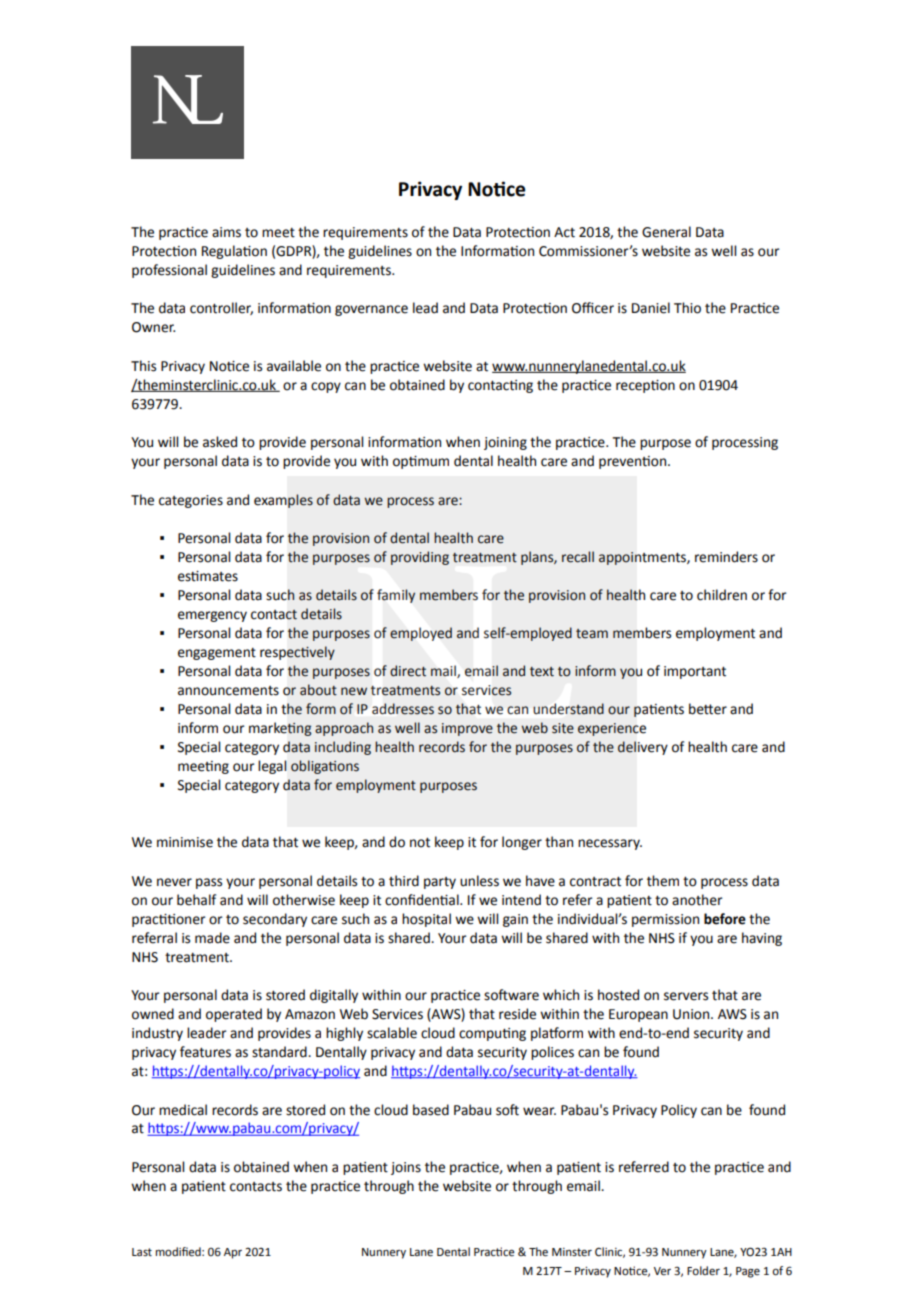 The width and height of the document is (924, 1308). What do you see at coordinates (492, 1034) in the document?
I see `computing` at bounding box center [492, 1034].
